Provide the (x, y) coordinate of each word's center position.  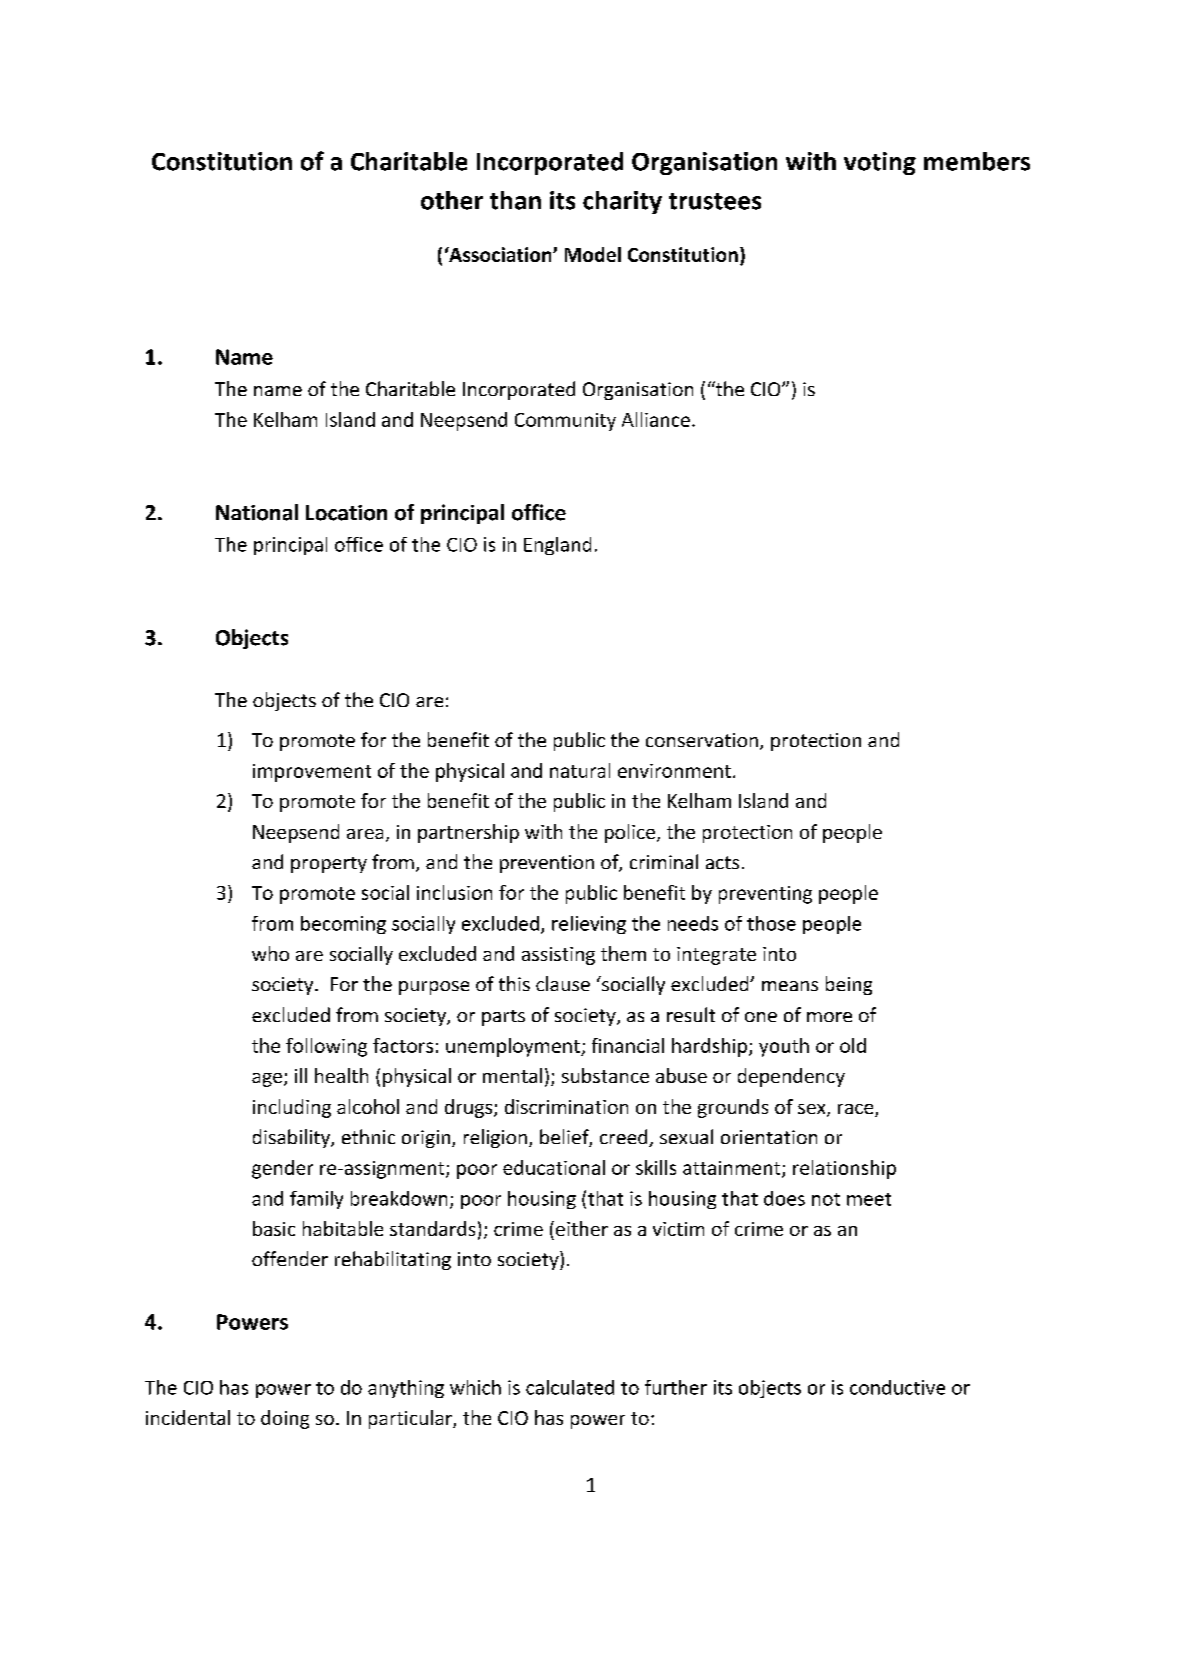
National (257, 512)
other (452, 200)
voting (880, 163)
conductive (897, 1387)
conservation (702, 740)
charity (622, 202)
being (849, 985)
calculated (570, 1387)
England (557, 546)
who (270, 953)
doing (285, 1419)
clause (563, 983)
